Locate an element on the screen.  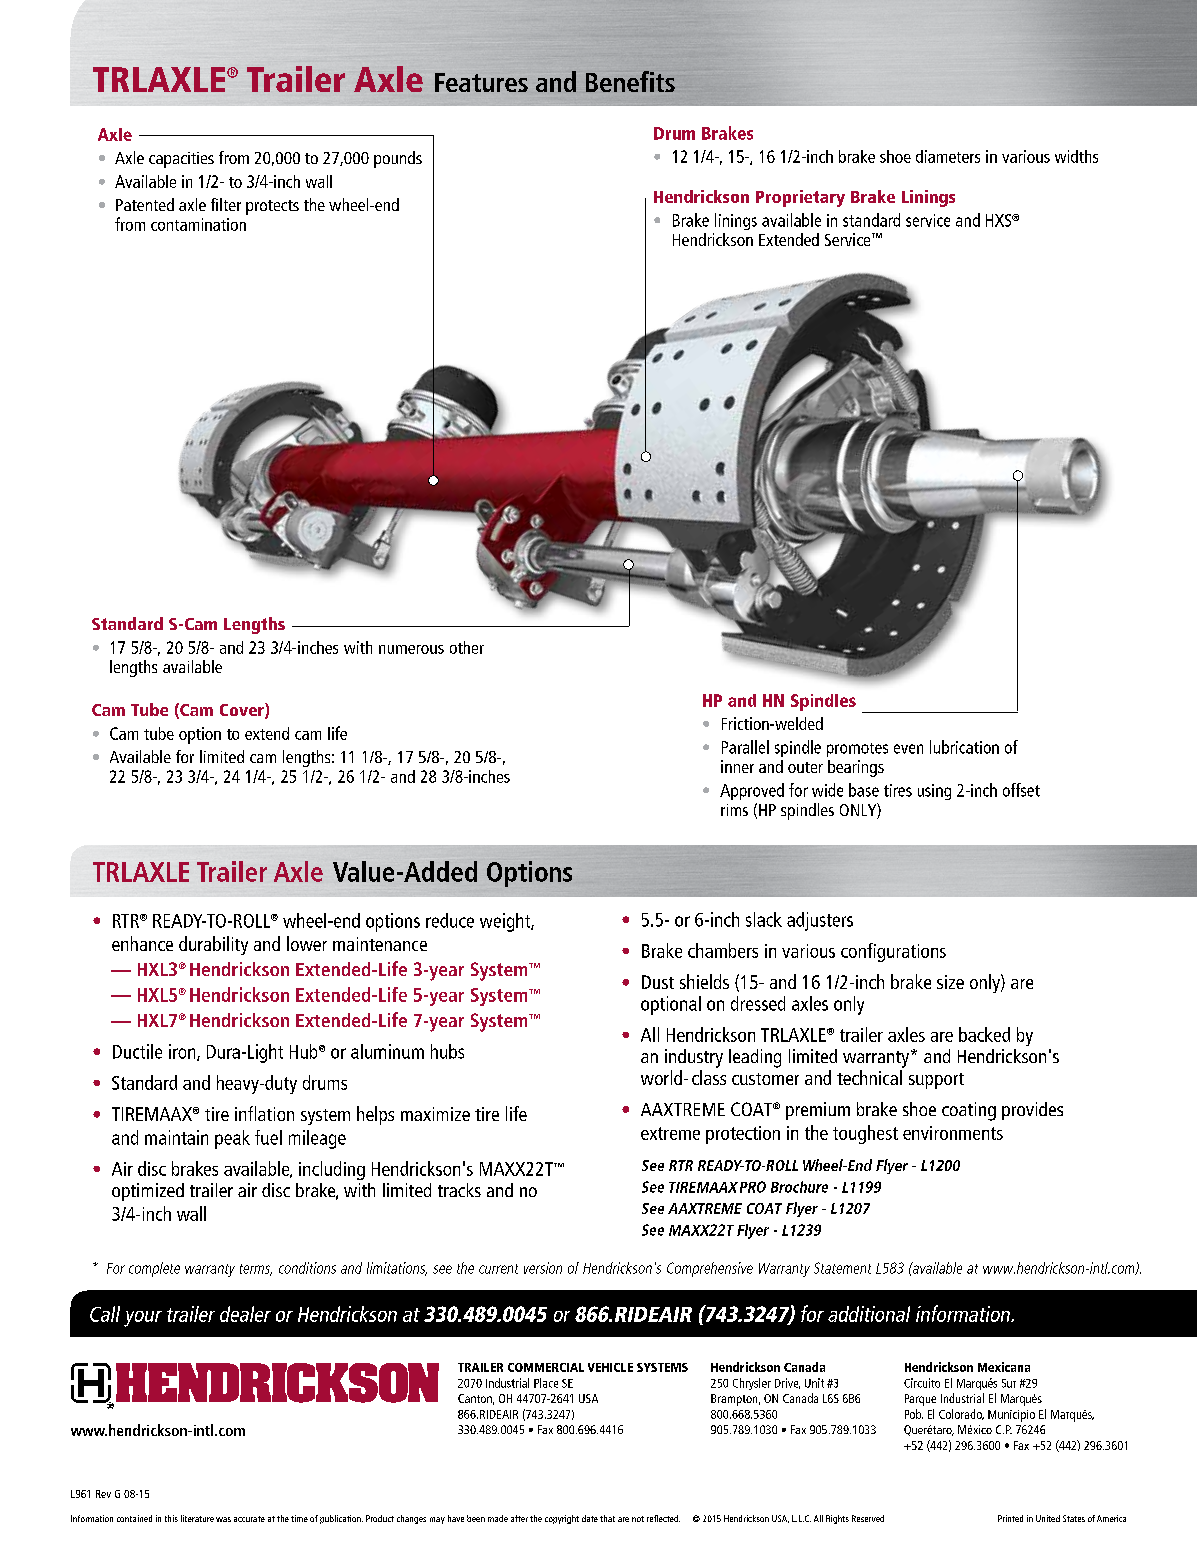
Benefits is located at coordinates (630, 81).
